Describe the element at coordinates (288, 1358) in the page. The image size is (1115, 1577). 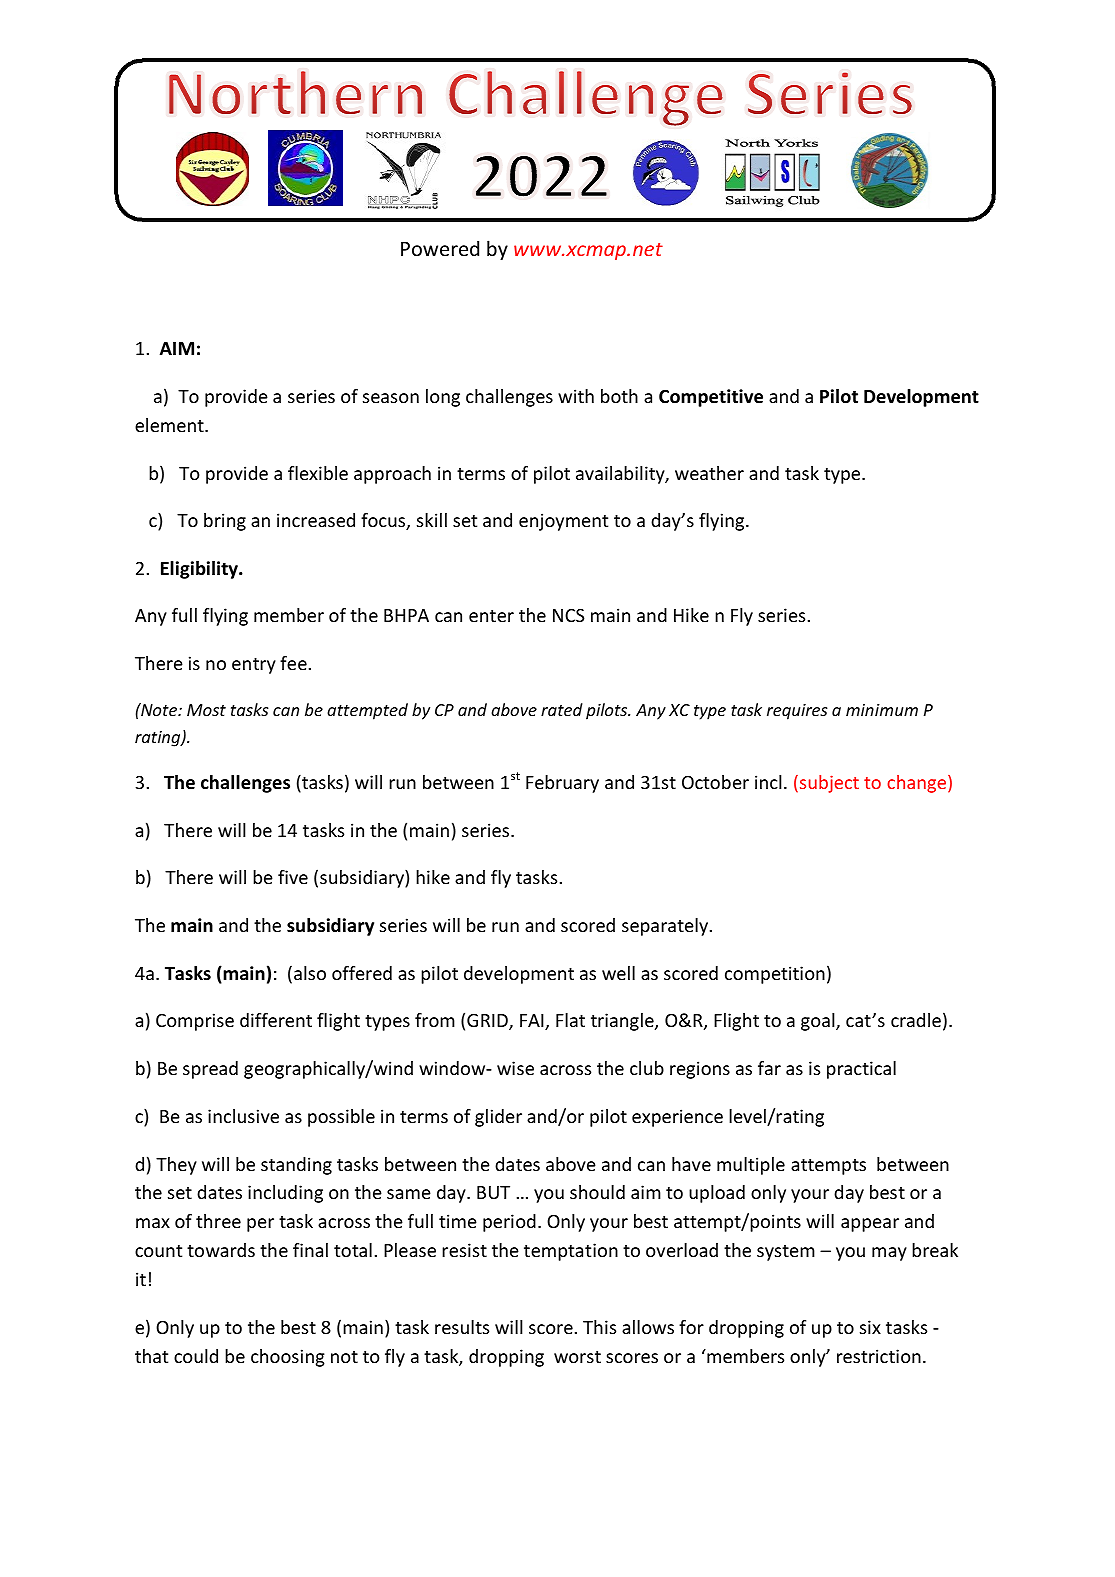
I see `choosing` at that location.
